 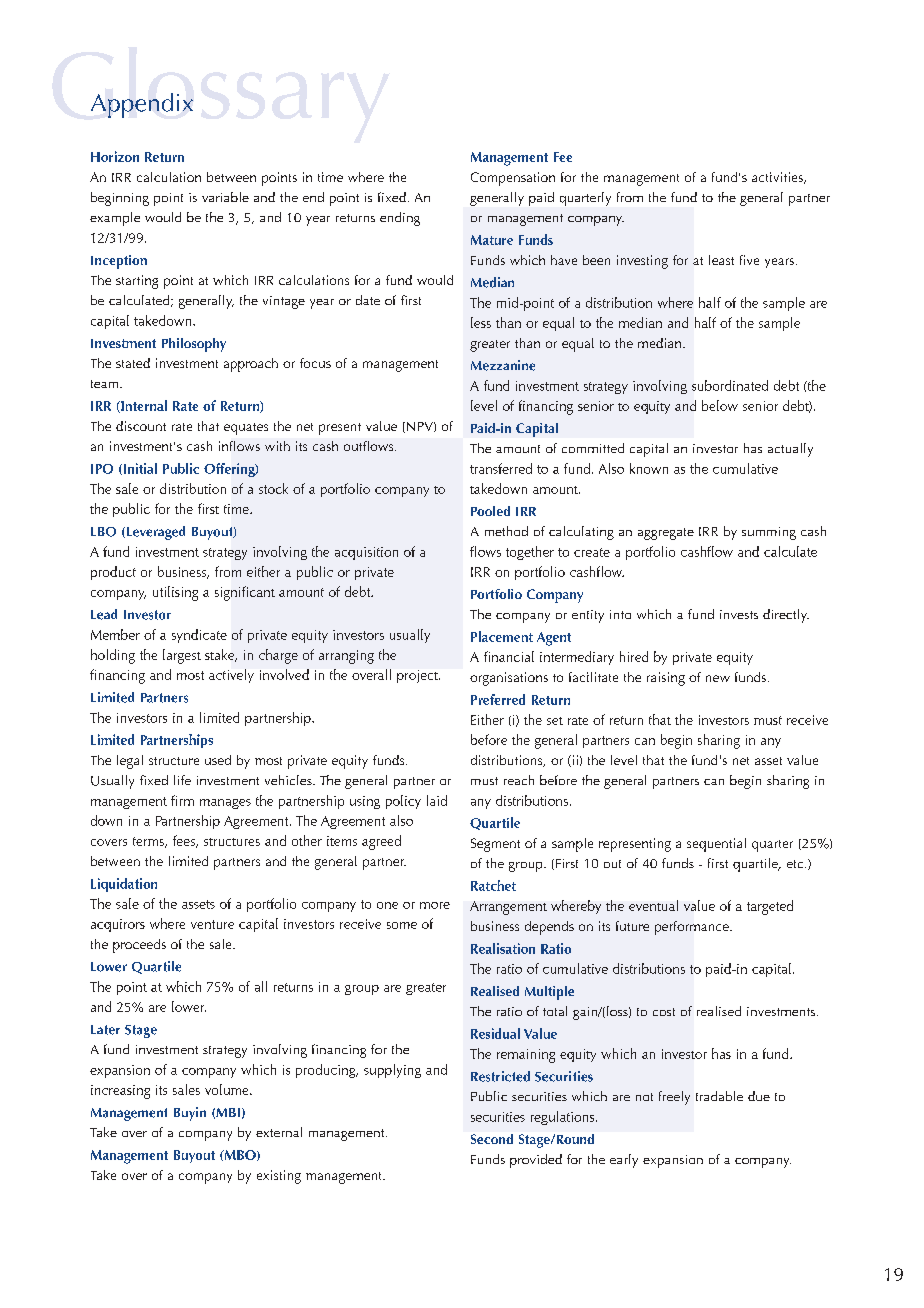 What do you see at coordinates (190, 1114) in the screenshot?
I see `Buyin` at bounding box center [190, 1114].
